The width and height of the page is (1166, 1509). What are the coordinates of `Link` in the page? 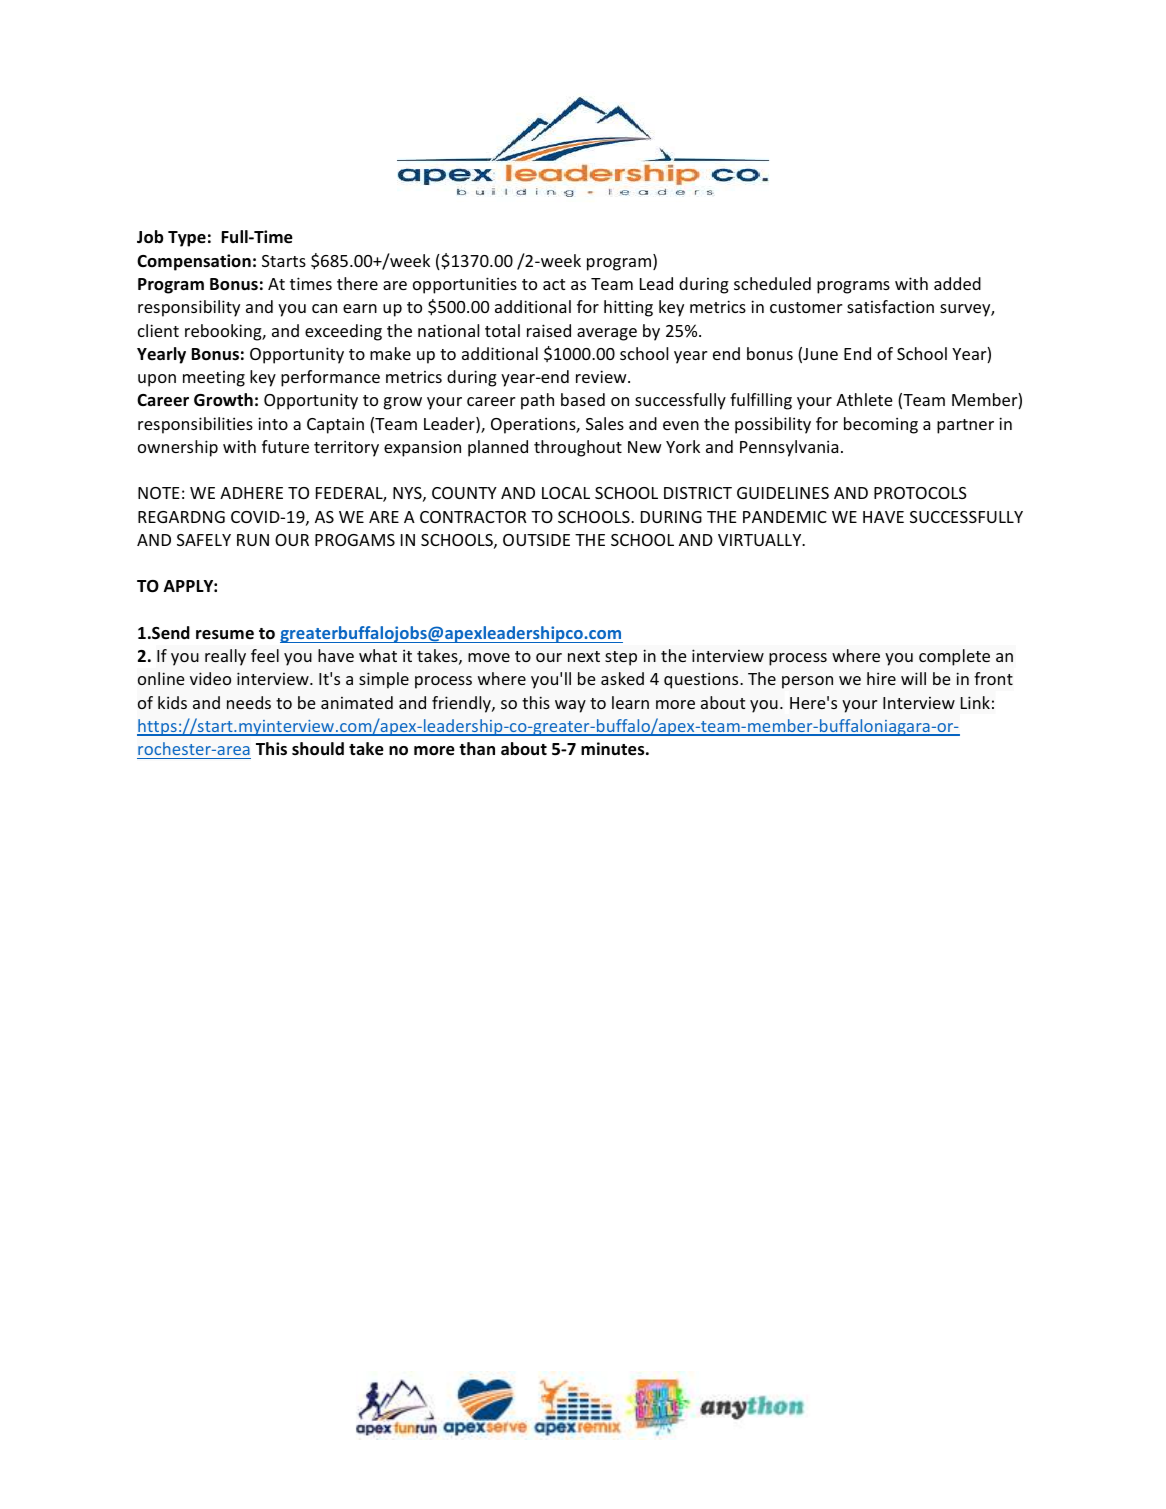 It's located at (975, 702).
